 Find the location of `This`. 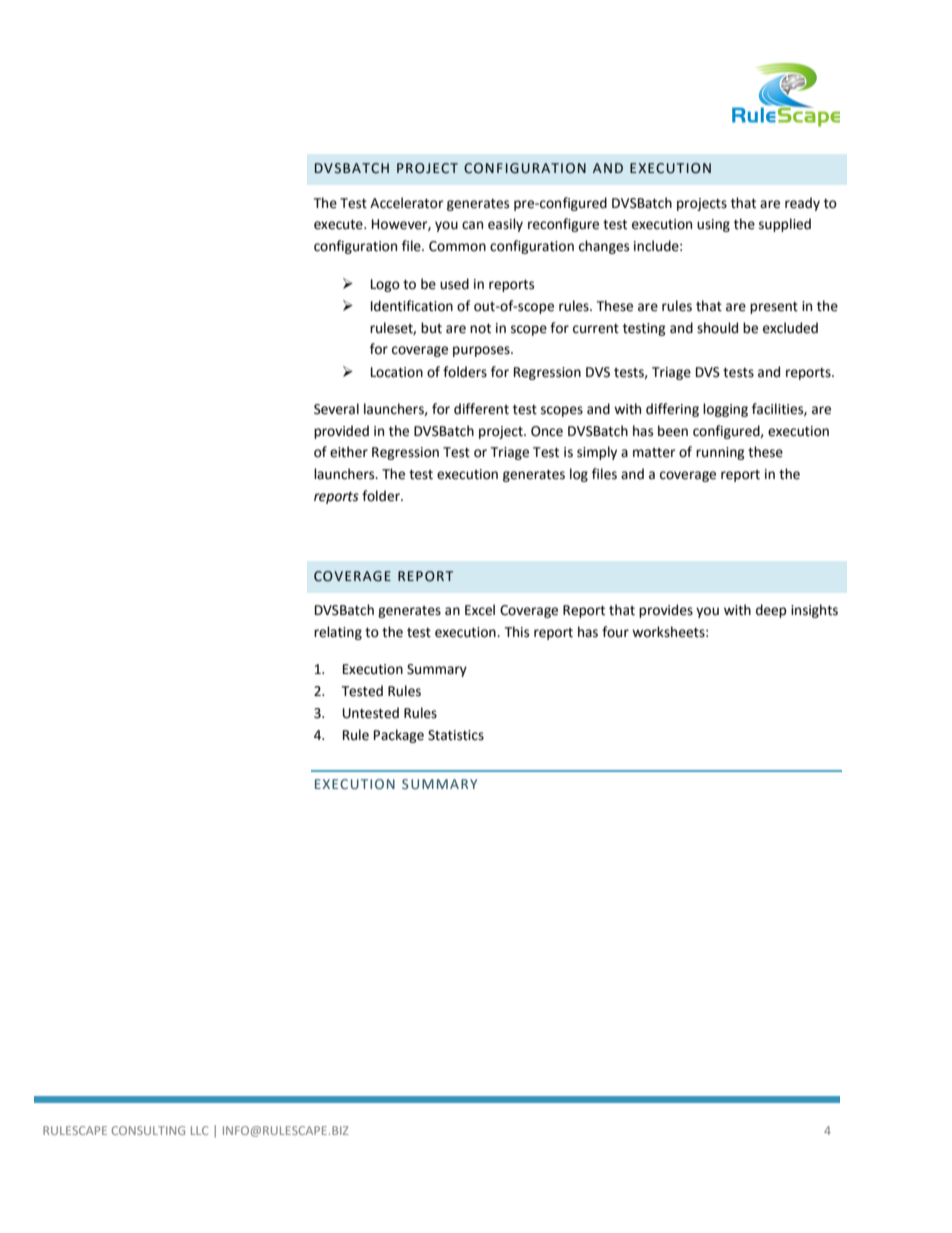

This is located at coordinates (516, 632).
